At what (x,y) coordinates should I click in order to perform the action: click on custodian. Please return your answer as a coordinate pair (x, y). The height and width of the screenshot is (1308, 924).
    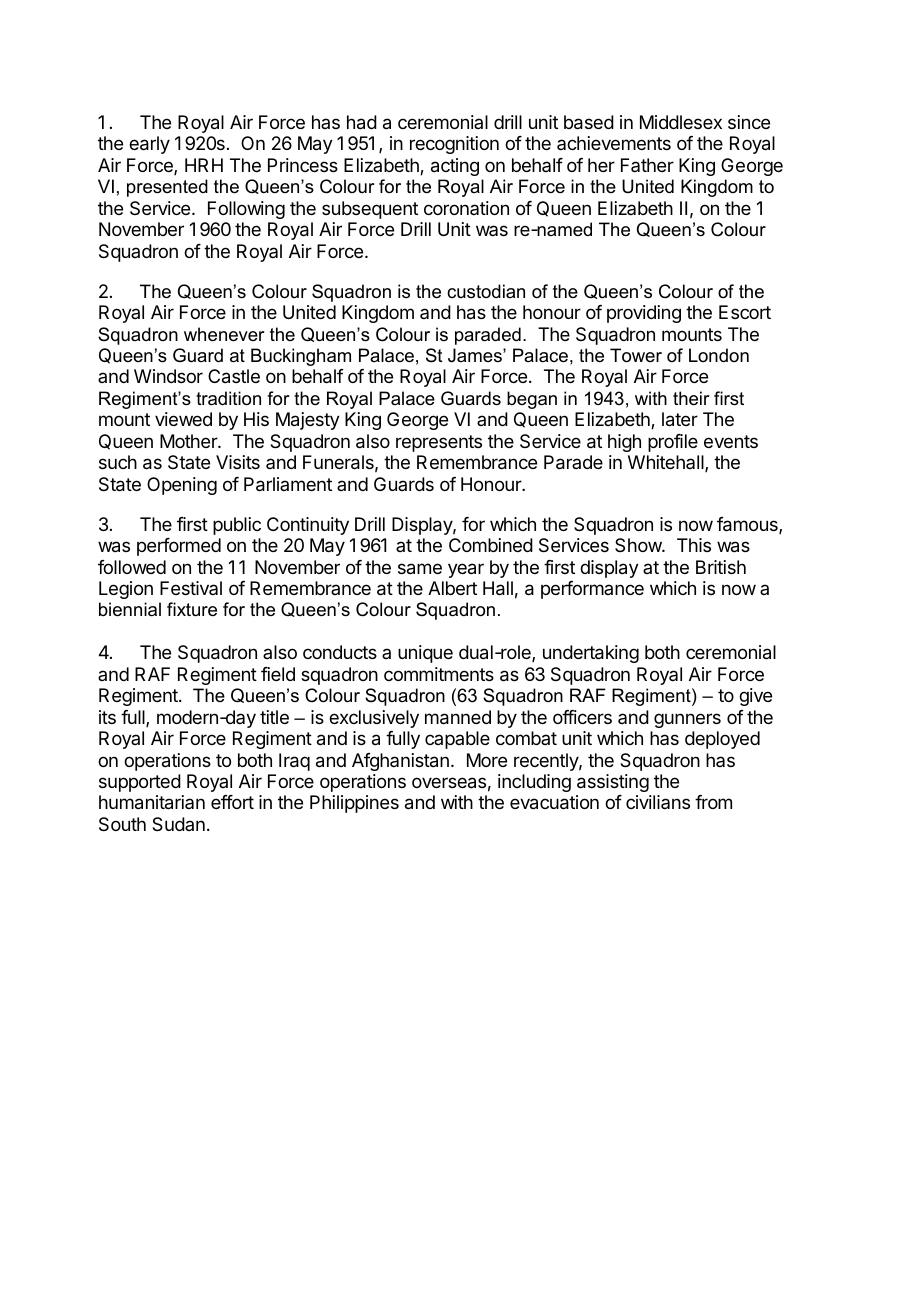
    Looking at the image, I should click on (486, 291).
